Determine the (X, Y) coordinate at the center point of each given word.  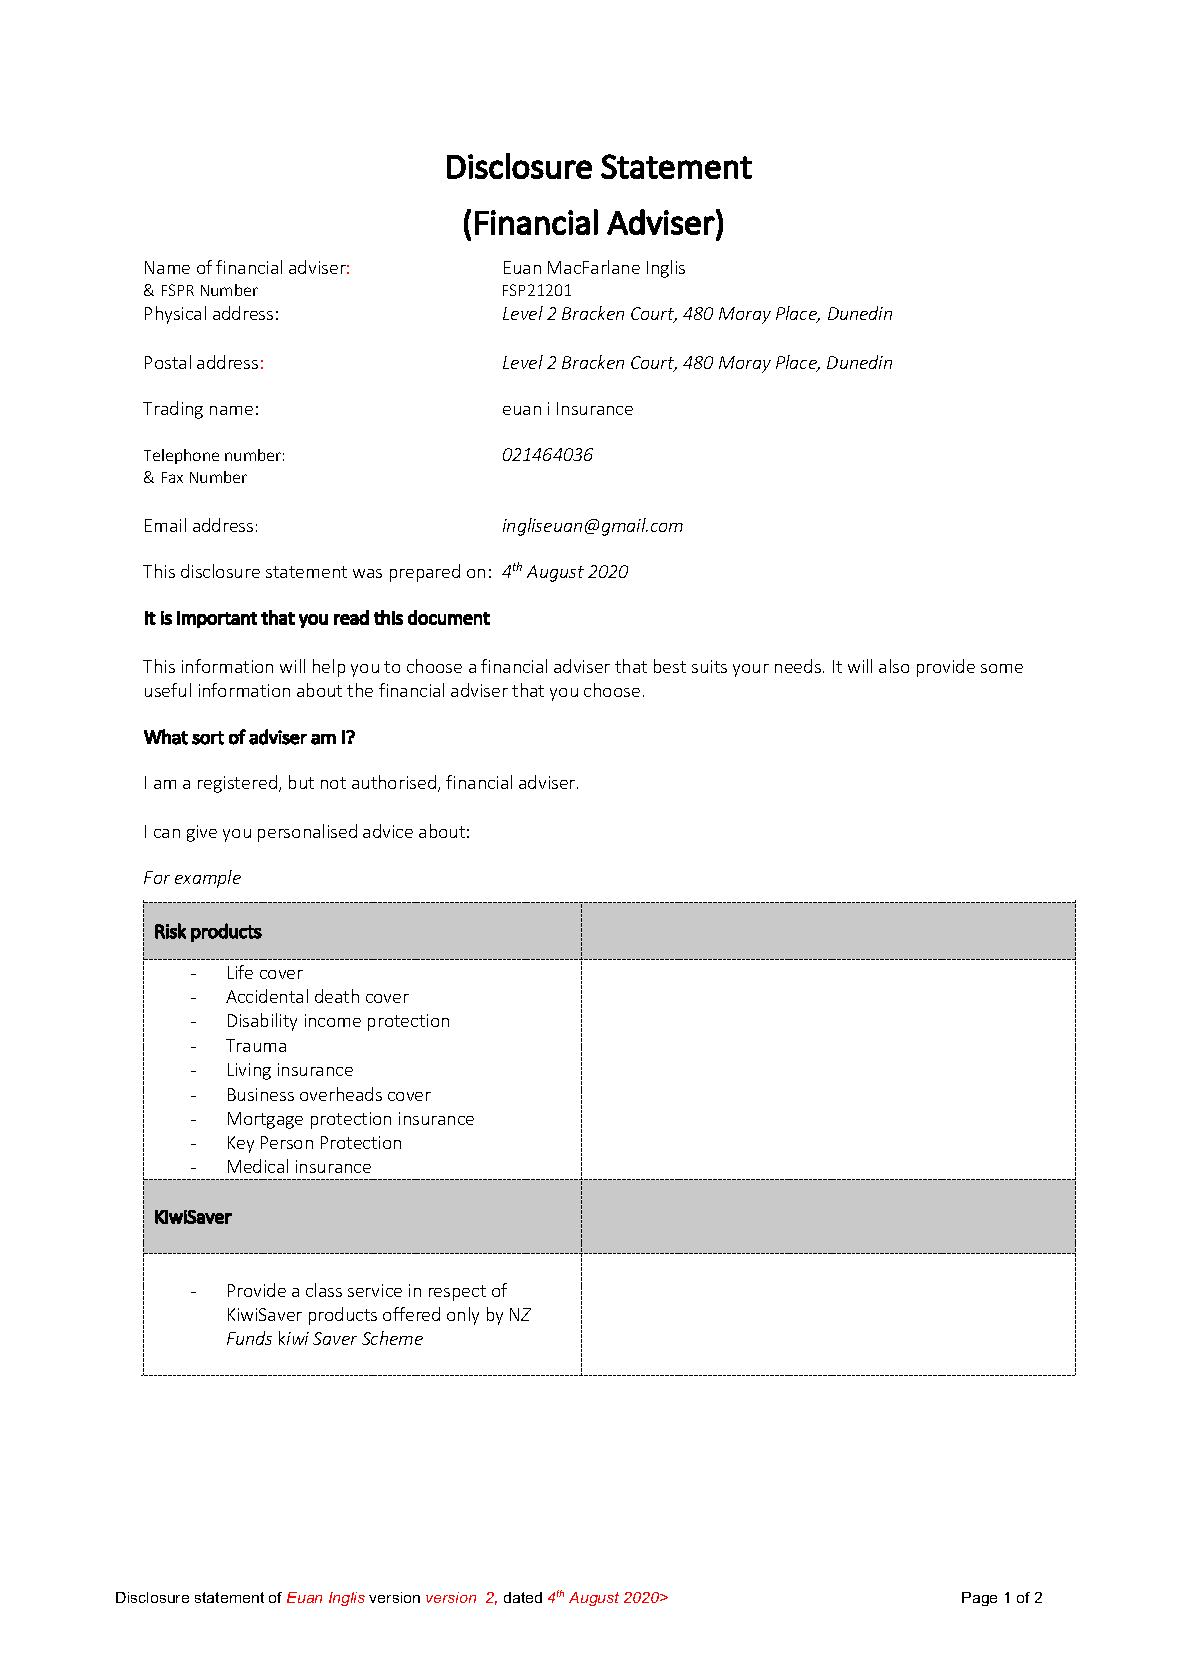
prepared (425, 573)
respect (457, 1293)
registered (237, 784)
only (463, 1316)
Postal (168, 362)
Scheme (392, 1338)
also (894, 666)
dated (523, 1597)
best (670, 666)
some (1002, 668)
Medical (258, 1166)
